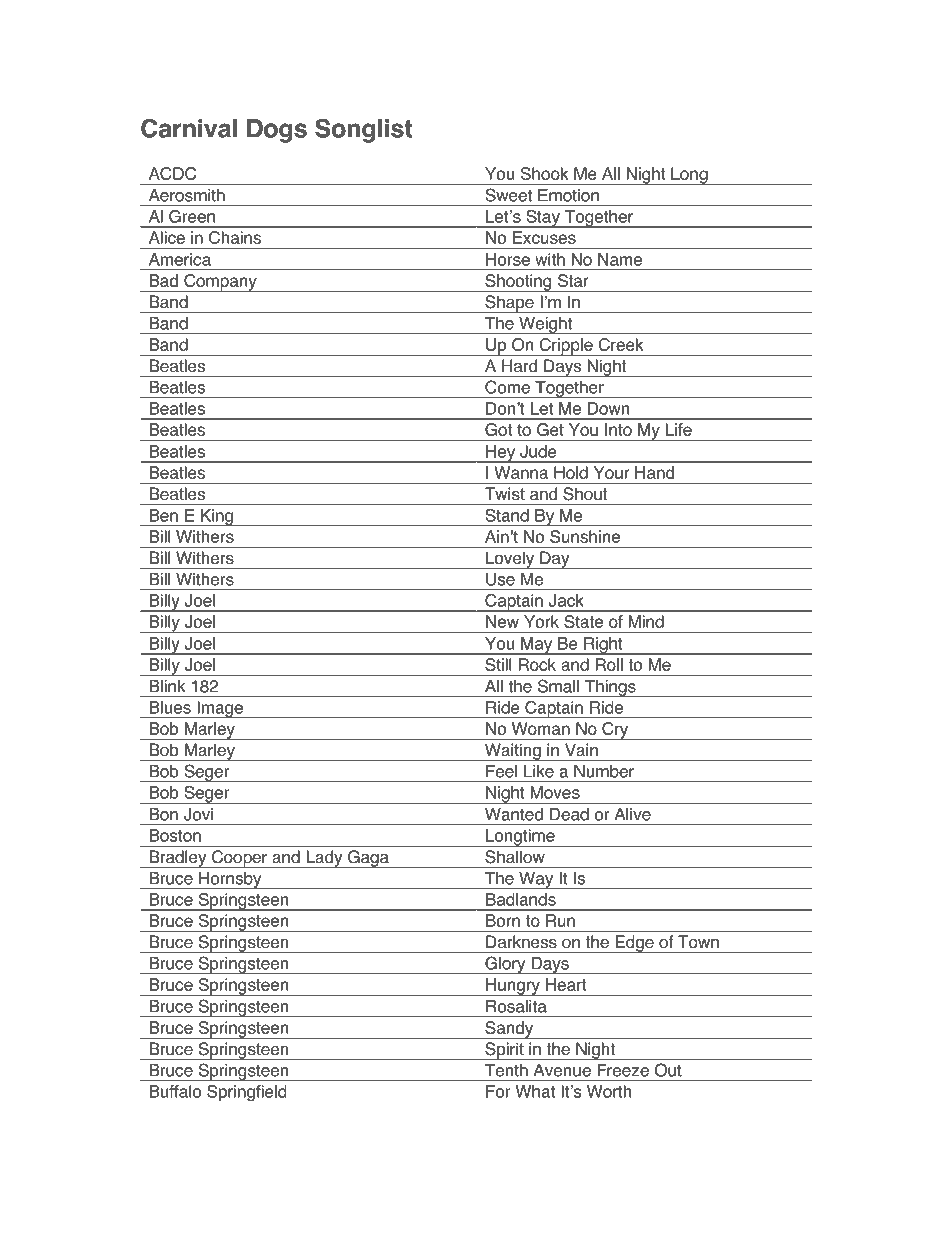 This screenshot has width=952, height=1233. What do you see at coordinates (220, 283) in the screenshot?
I see `Company` at bounding box center [220, 283].
